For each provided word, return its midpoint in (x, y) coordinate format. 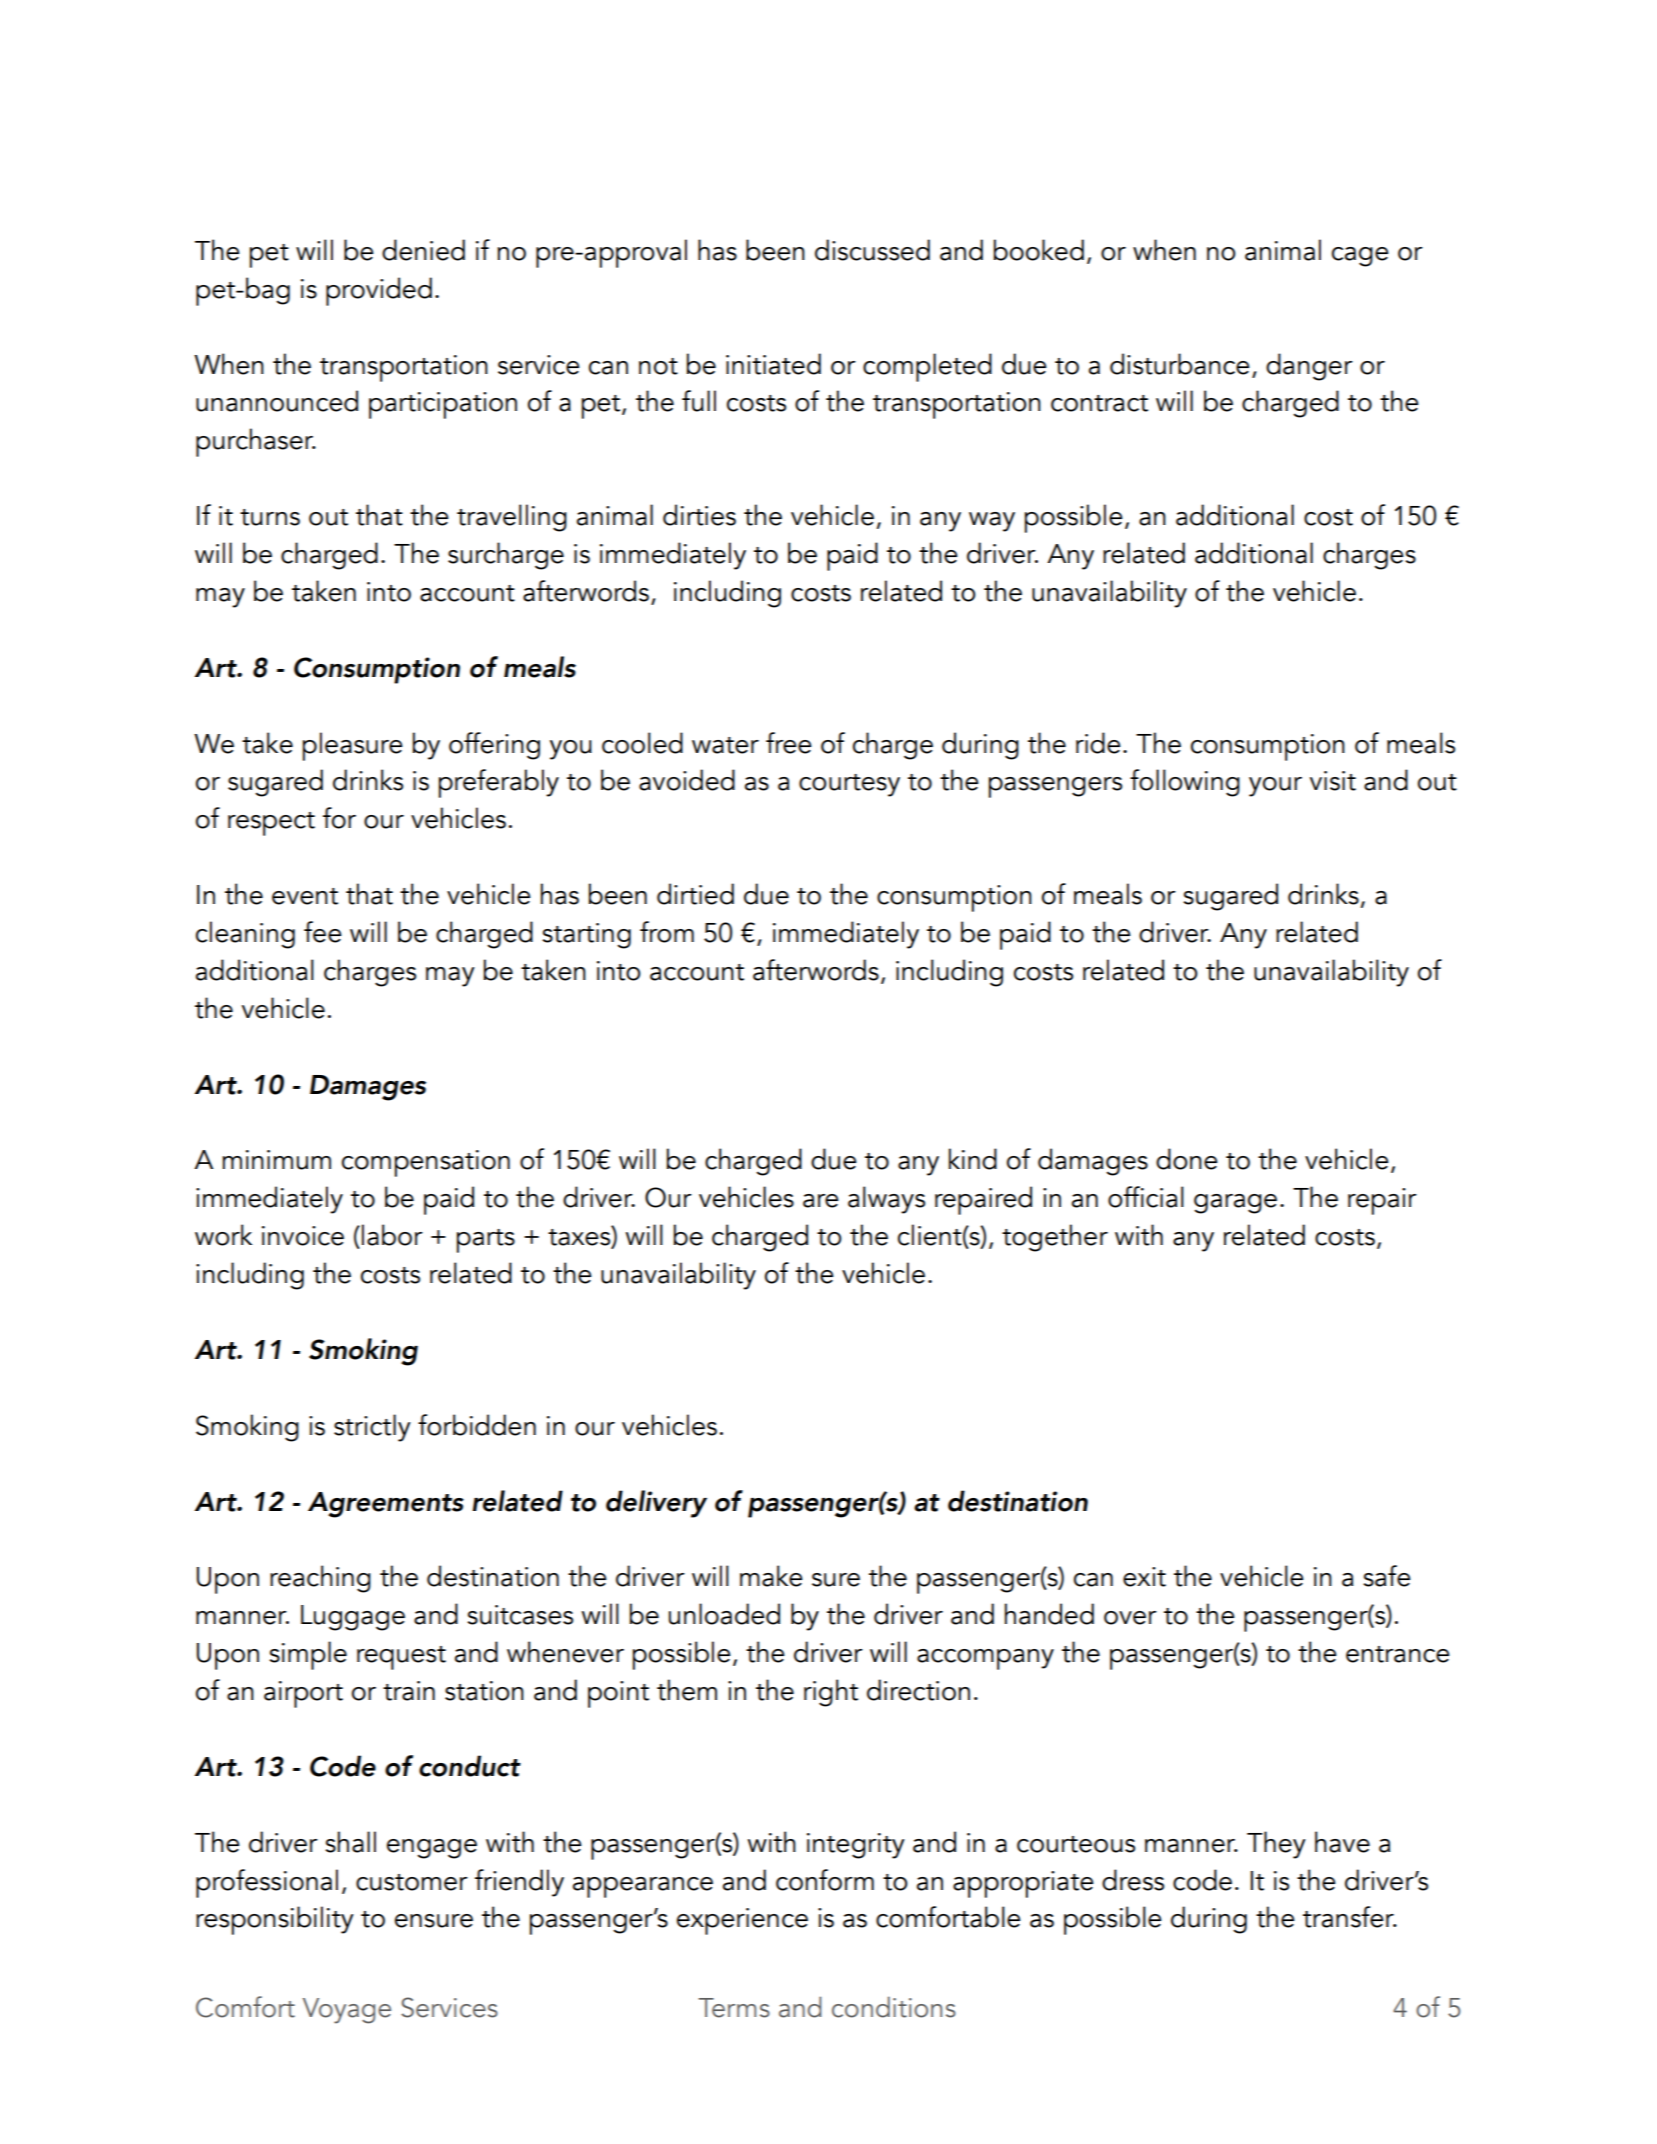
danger (1309, 367)
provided (379, 291)
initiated (773, 364)
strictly (372, 1428)
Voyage (347, 2011)
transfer (1349, 1917)
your (1275, 787)
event (305, 896)
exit (1144, 1577)
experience (742, 1921)
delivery (656, 1504)
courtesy (849, 785)
